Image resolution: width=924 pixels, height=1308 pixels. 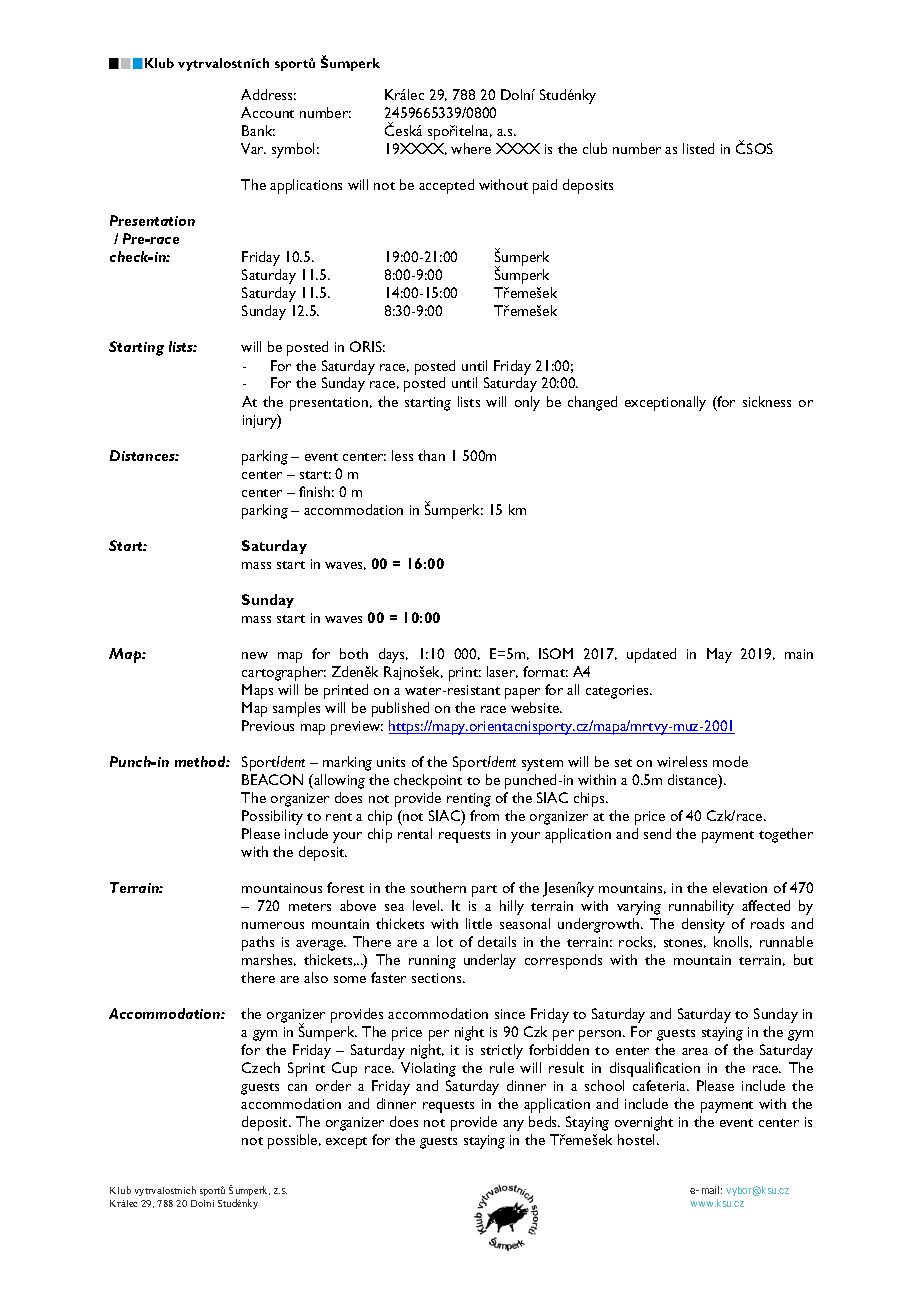 I want to click on order, so click(x=333, y=1085).
